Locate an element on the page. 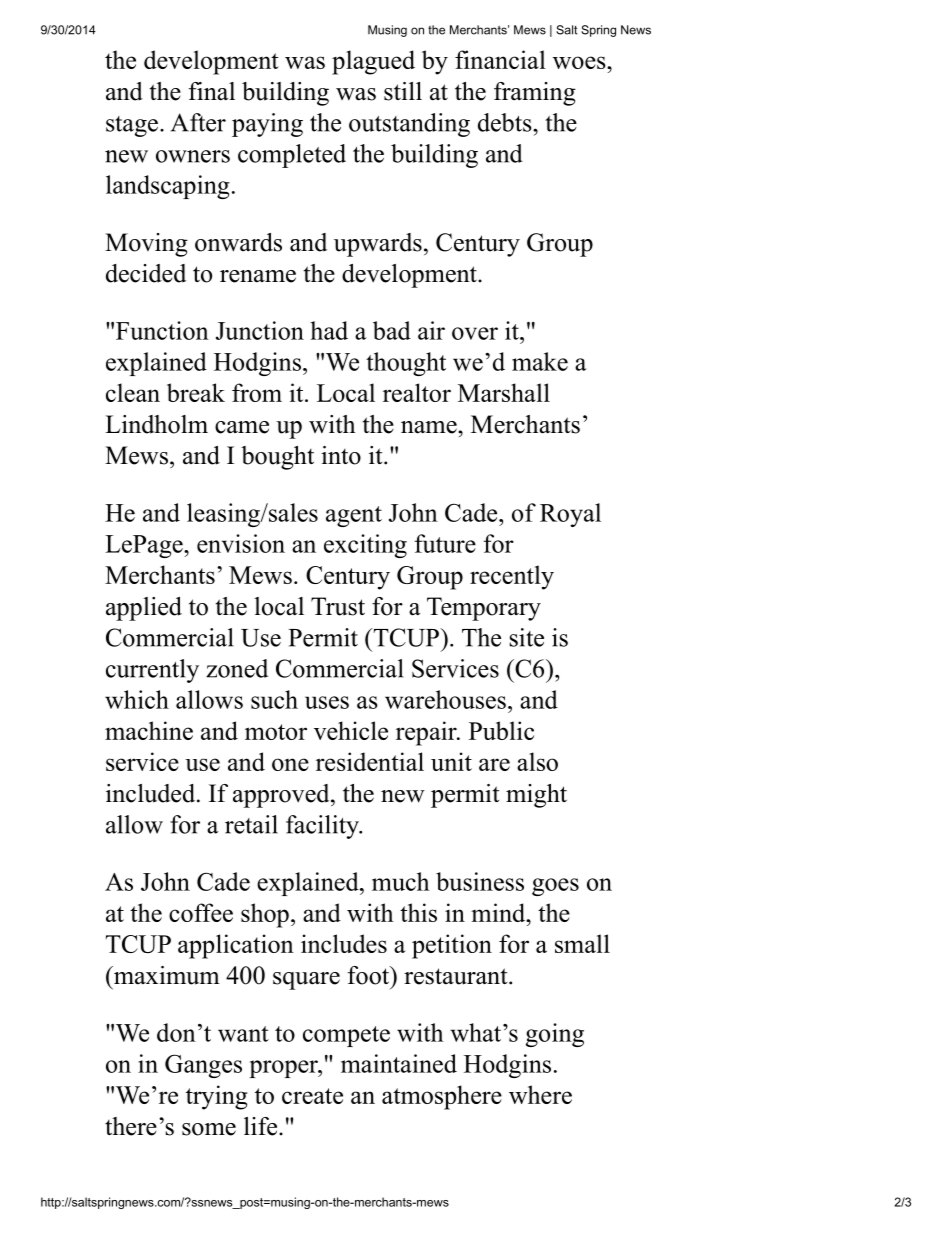 This document has height=1233, width=952. Lindholm is located at coordinates (156, 424).
